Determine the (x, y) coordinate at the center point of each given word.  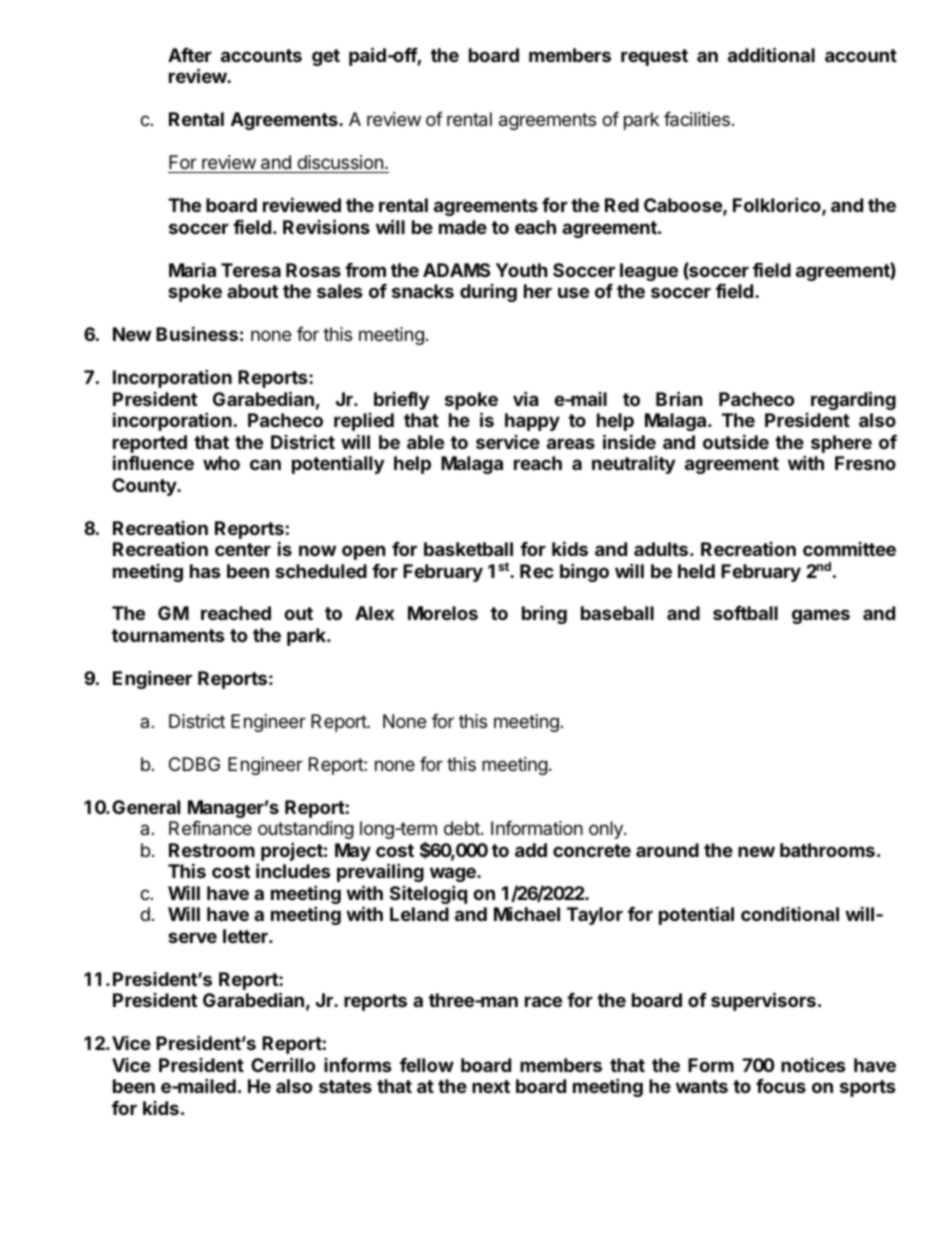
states (345, 1086)
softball (745, 613)
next (491, 1086)
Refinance (210, 828)
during (488, 293)
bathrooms (827, 850)
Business (197, 333)
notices (813, 1065)
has (205, 571)
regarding (853, 400)
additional (771, 54)
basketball (468, 549)
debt (463, 828)
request (654, 57)
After (190, 55)
